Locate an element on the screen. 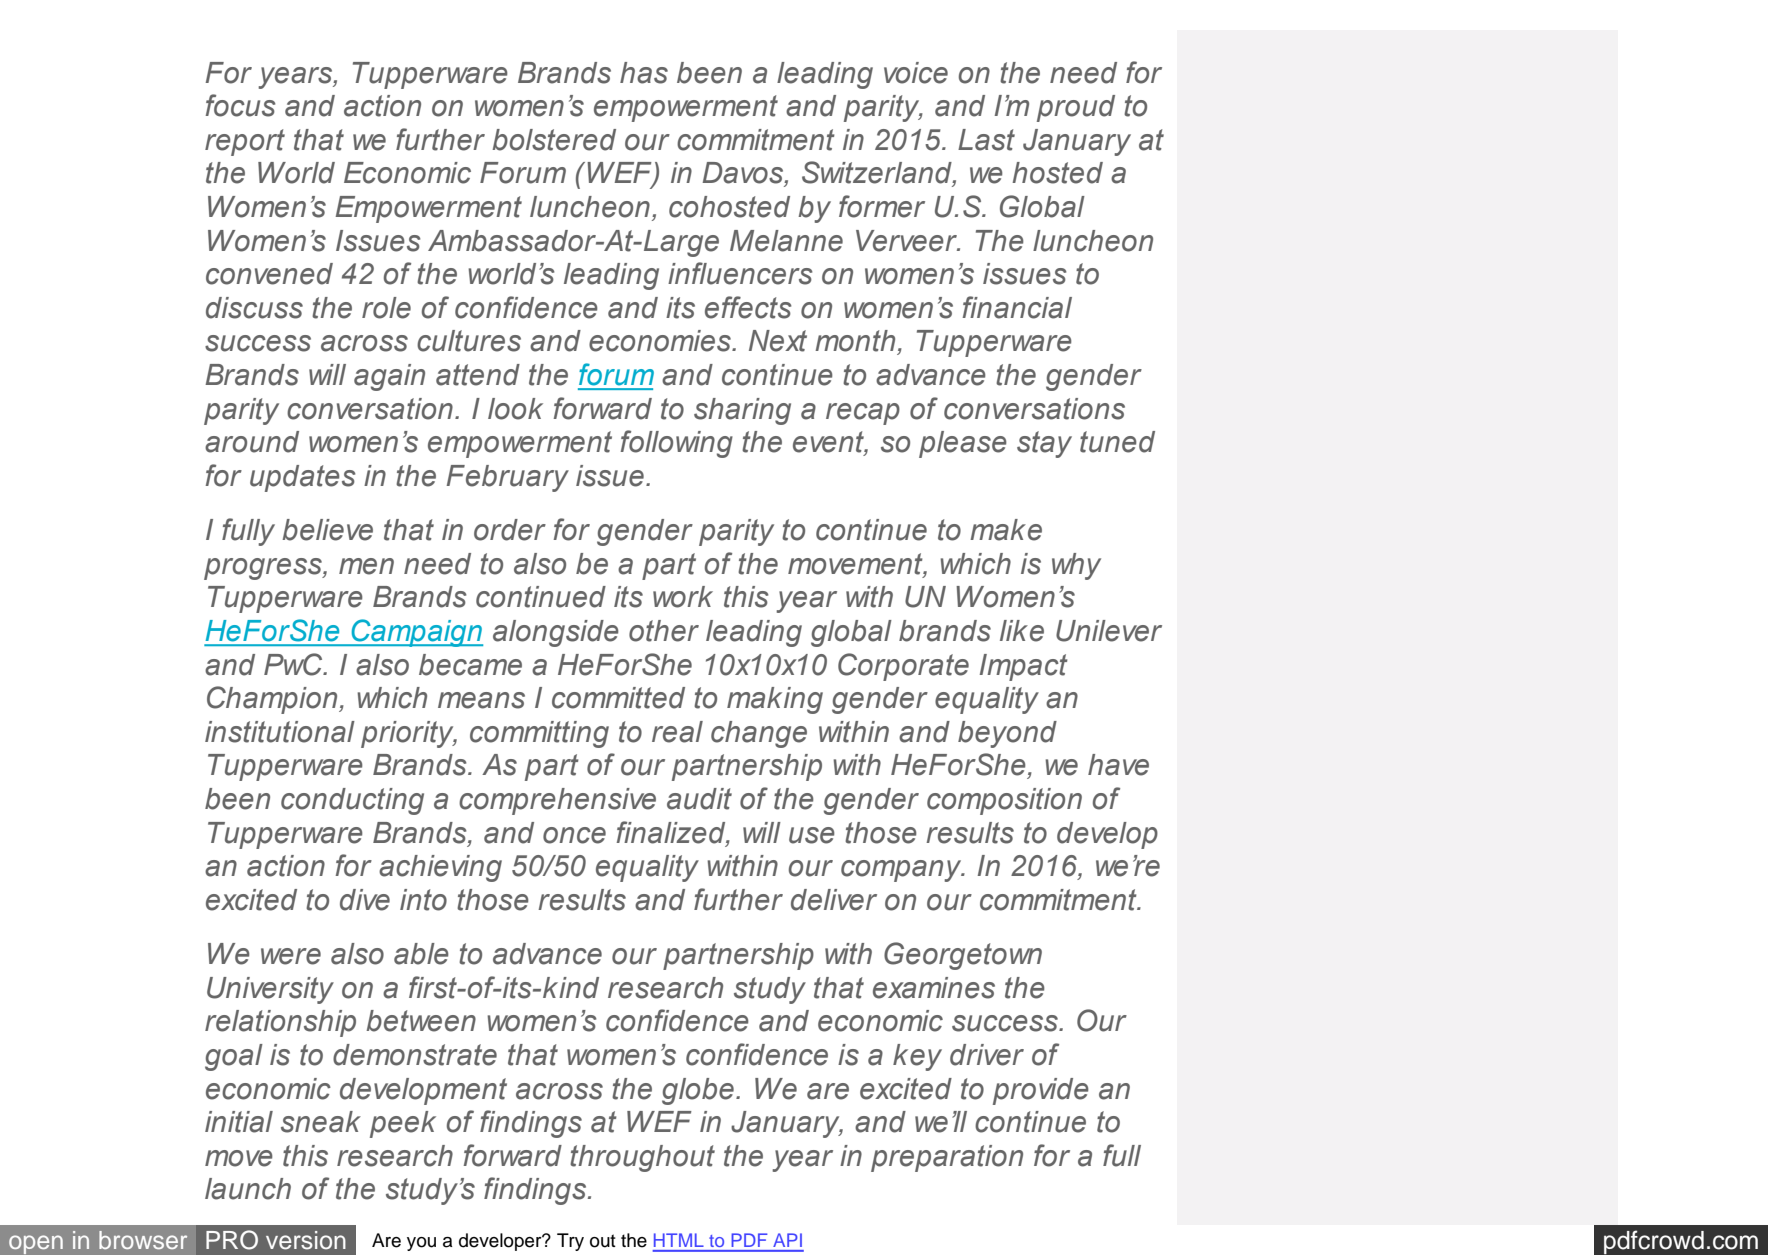 The image size is (1768, 1255). composition is located at coordinates (1004, 801).
